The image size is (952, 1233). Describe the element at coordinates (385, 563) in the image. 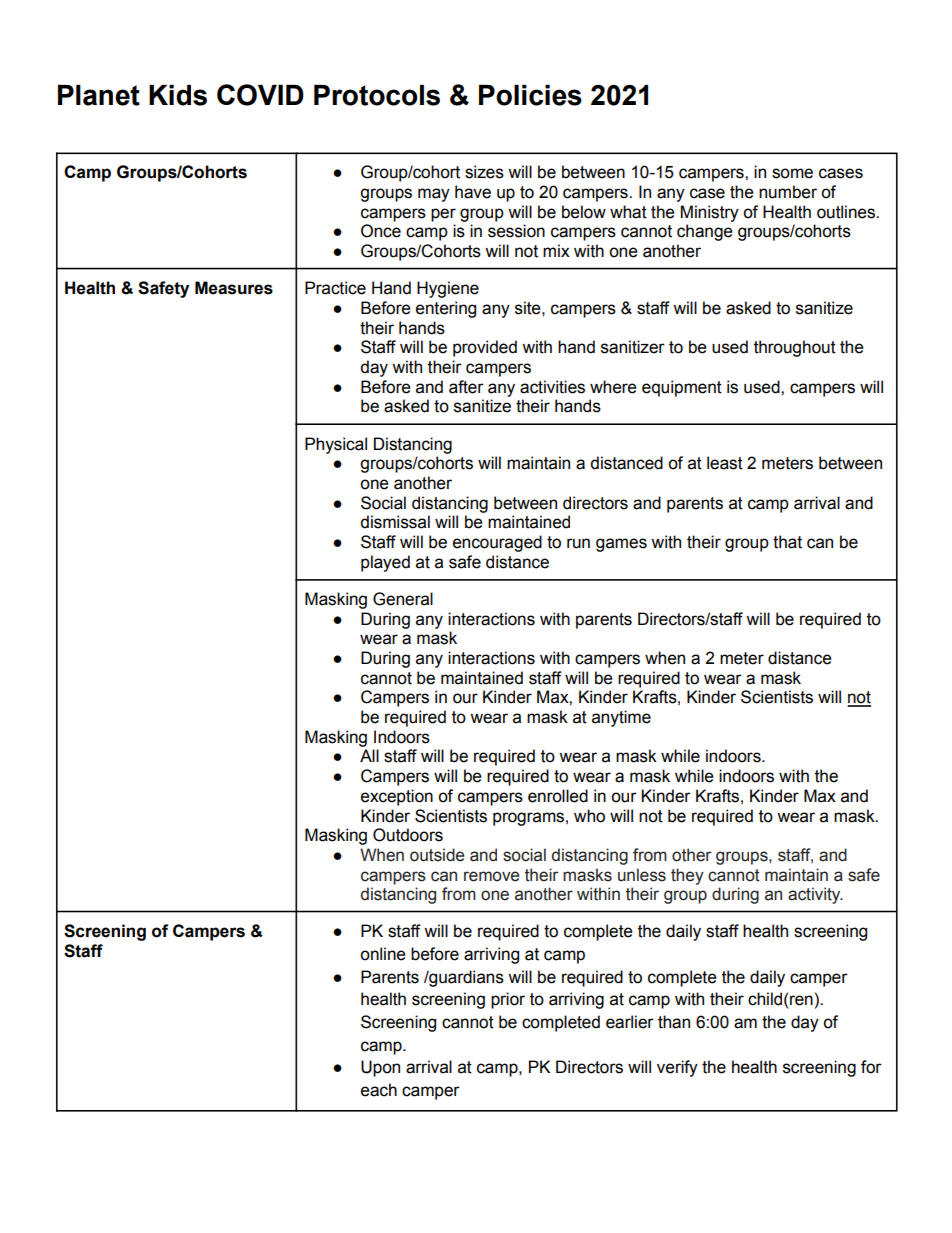

I see `played` at that location.
